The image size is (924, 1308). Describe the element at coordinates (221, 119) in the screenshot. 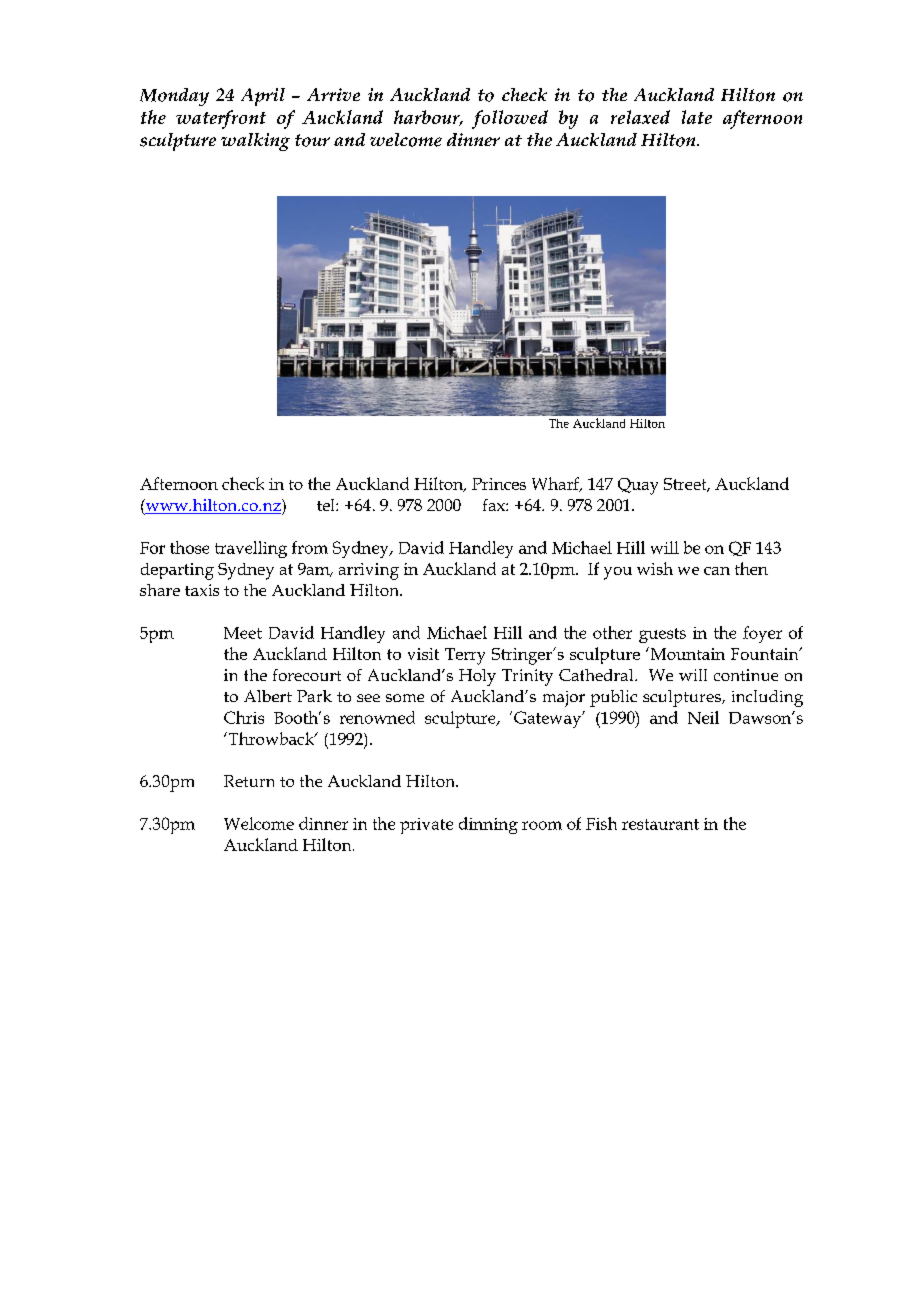

I see `waterfront` at that location.
